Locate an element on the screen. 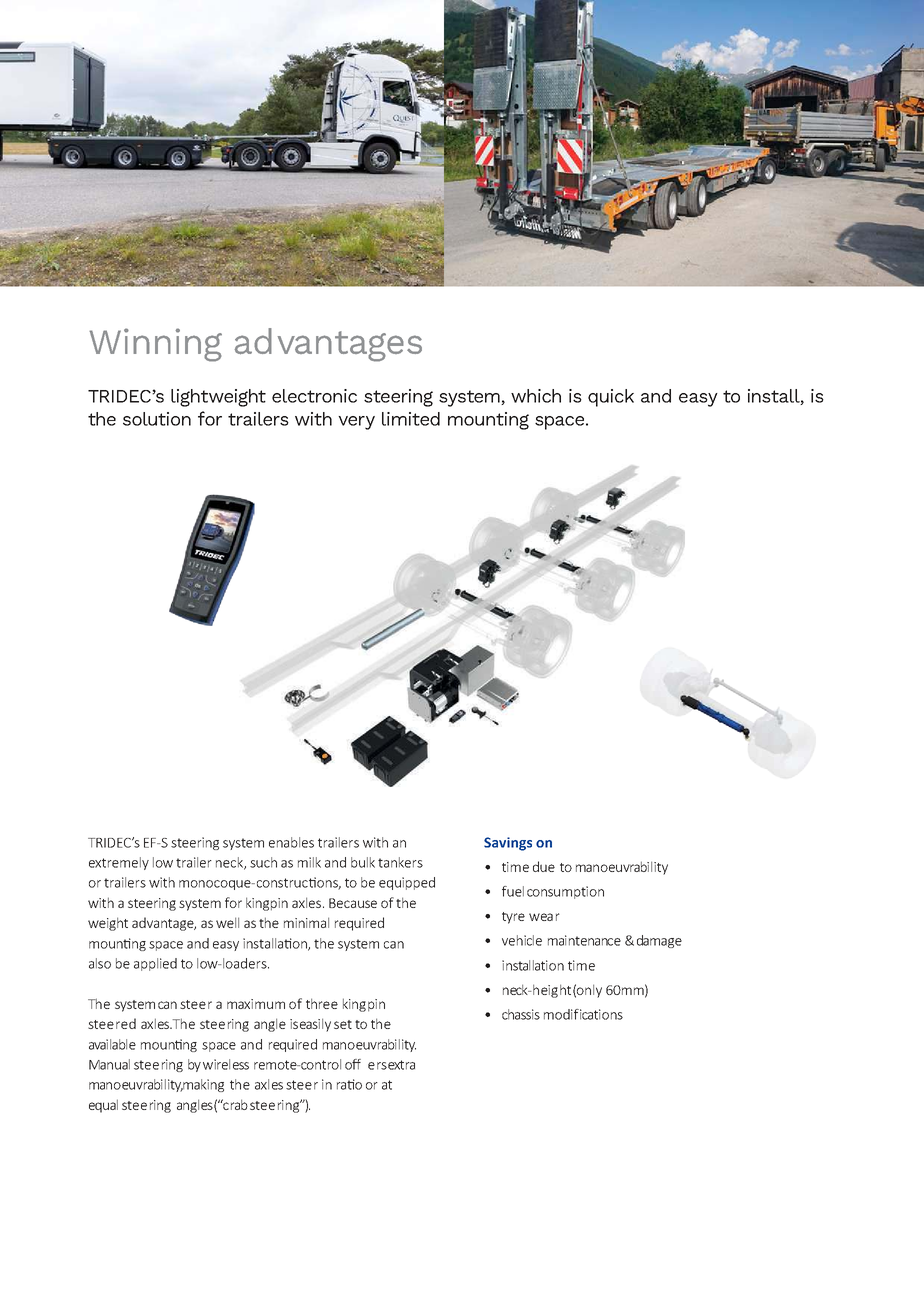  quick is located at coordinates (611, 398).
